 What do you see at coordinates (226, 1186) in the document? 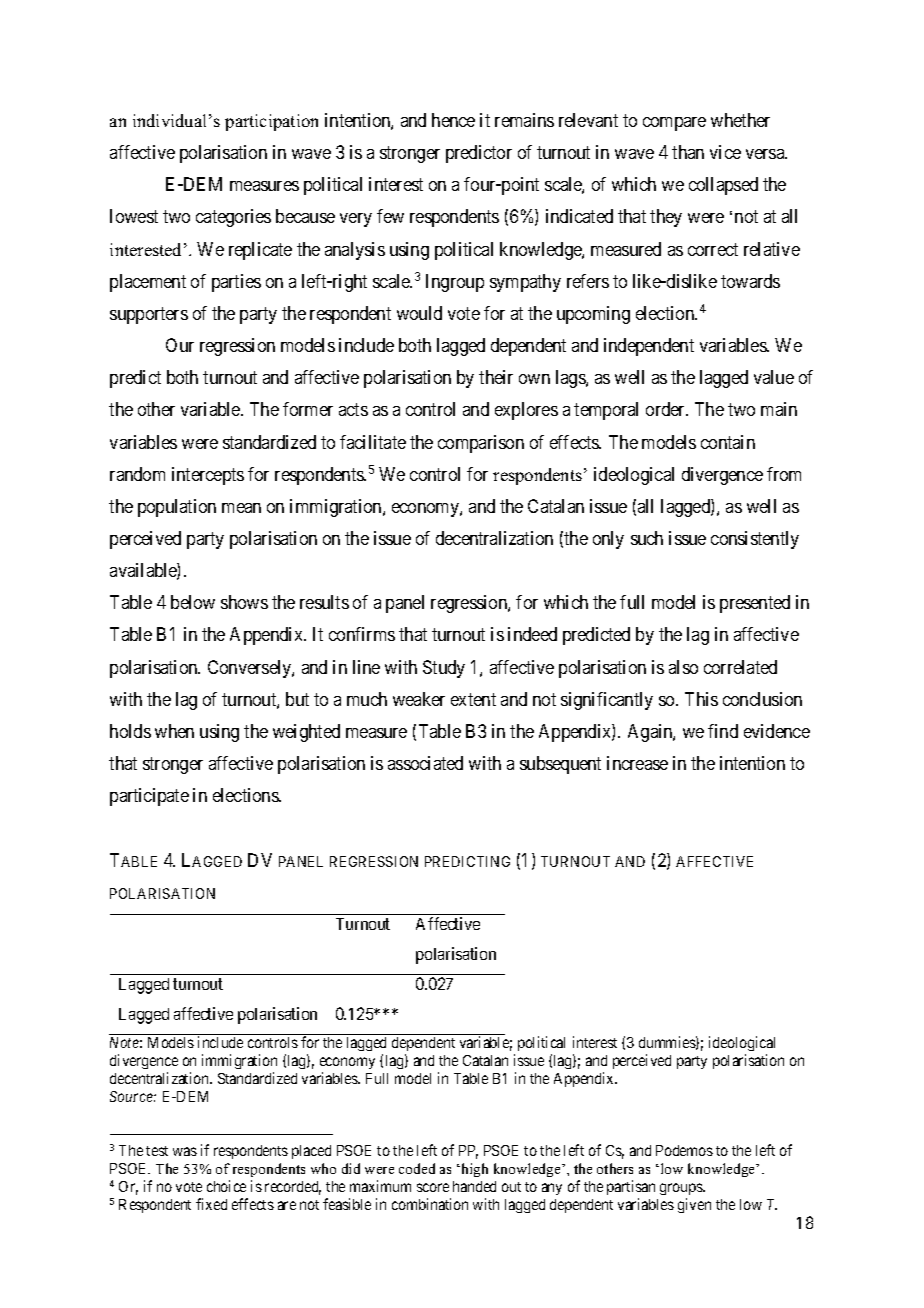
I see `choice` at bounding box center [226, 1186].
